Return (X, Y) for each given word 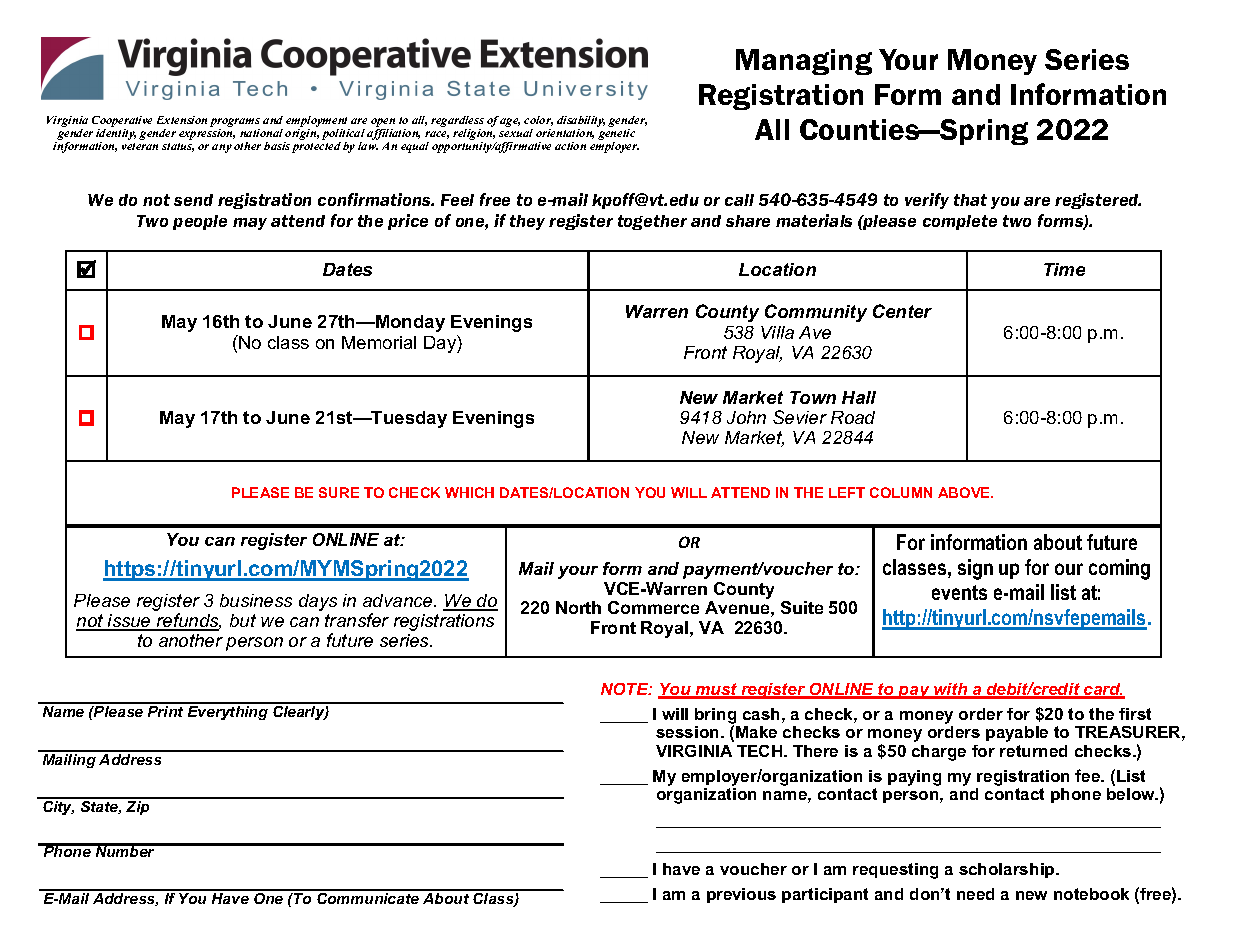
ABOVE (965, 492)
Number (125, 850)
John (746, 417)
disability (581, 121)
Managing (804, 62)
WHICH (469, 492)
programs (235, 122)
